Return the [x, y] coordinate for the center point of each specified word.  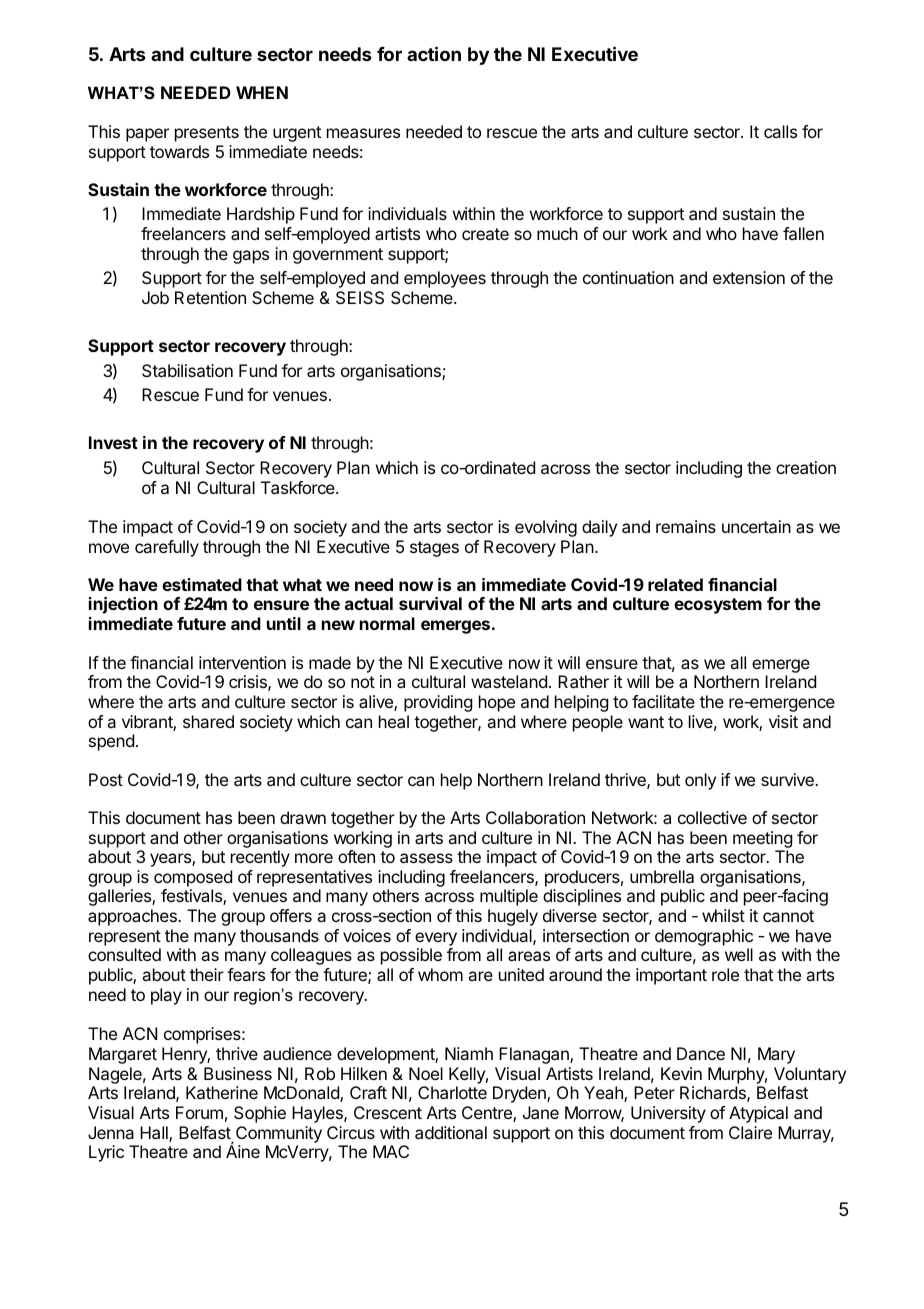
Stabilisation [187, 370]
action [434, 53]
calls [780, 131]
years [171, 860]
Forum [199, 1112]
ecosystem [718, 606]
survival [430, 603]
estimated [202, 584]
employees [445, 279]
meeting [762, 839]
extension [749, 277]
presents [207, 134]
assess [426, 858]
